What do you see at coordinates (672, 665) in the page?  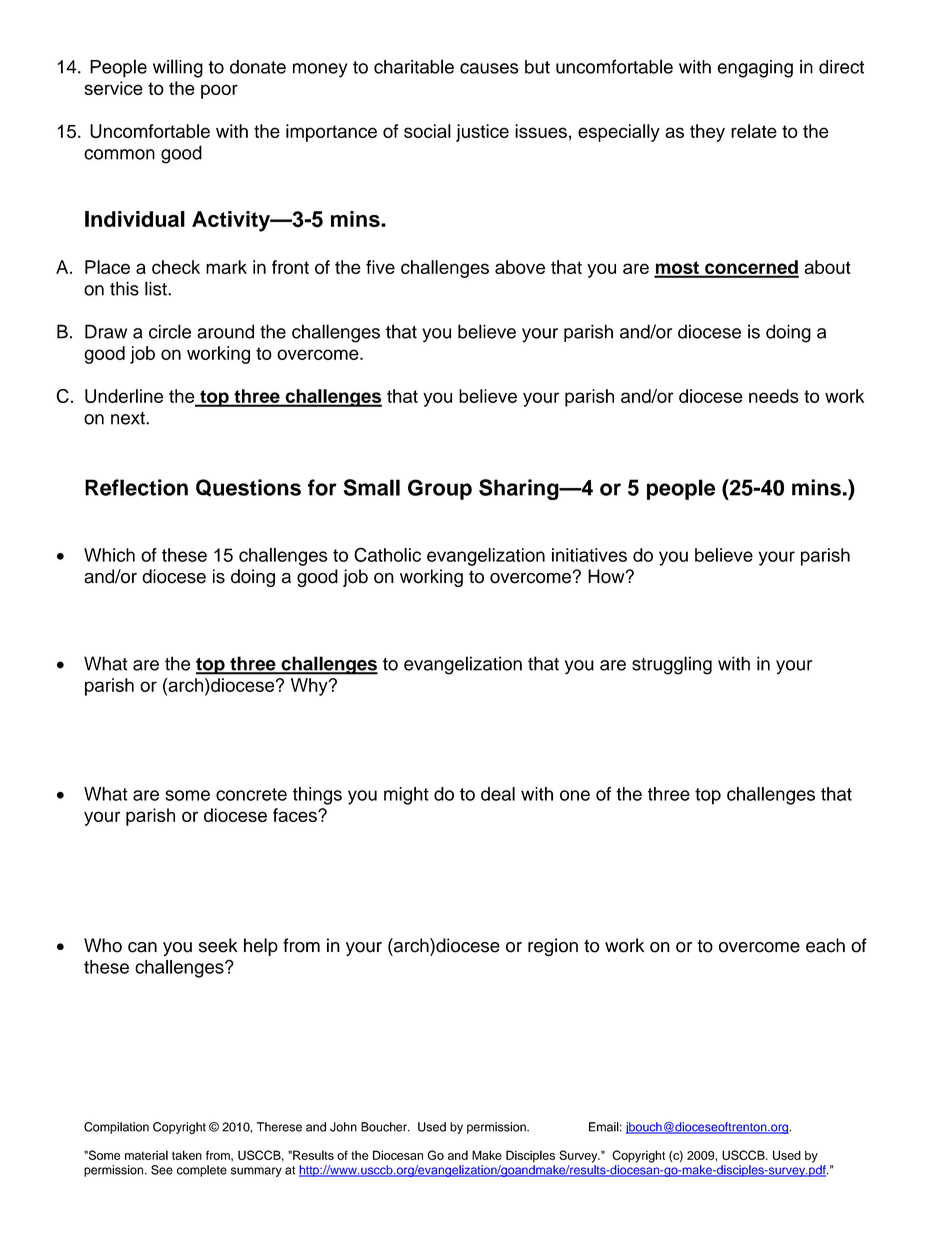 I see `struggling` at bounding box center [672, 665].
